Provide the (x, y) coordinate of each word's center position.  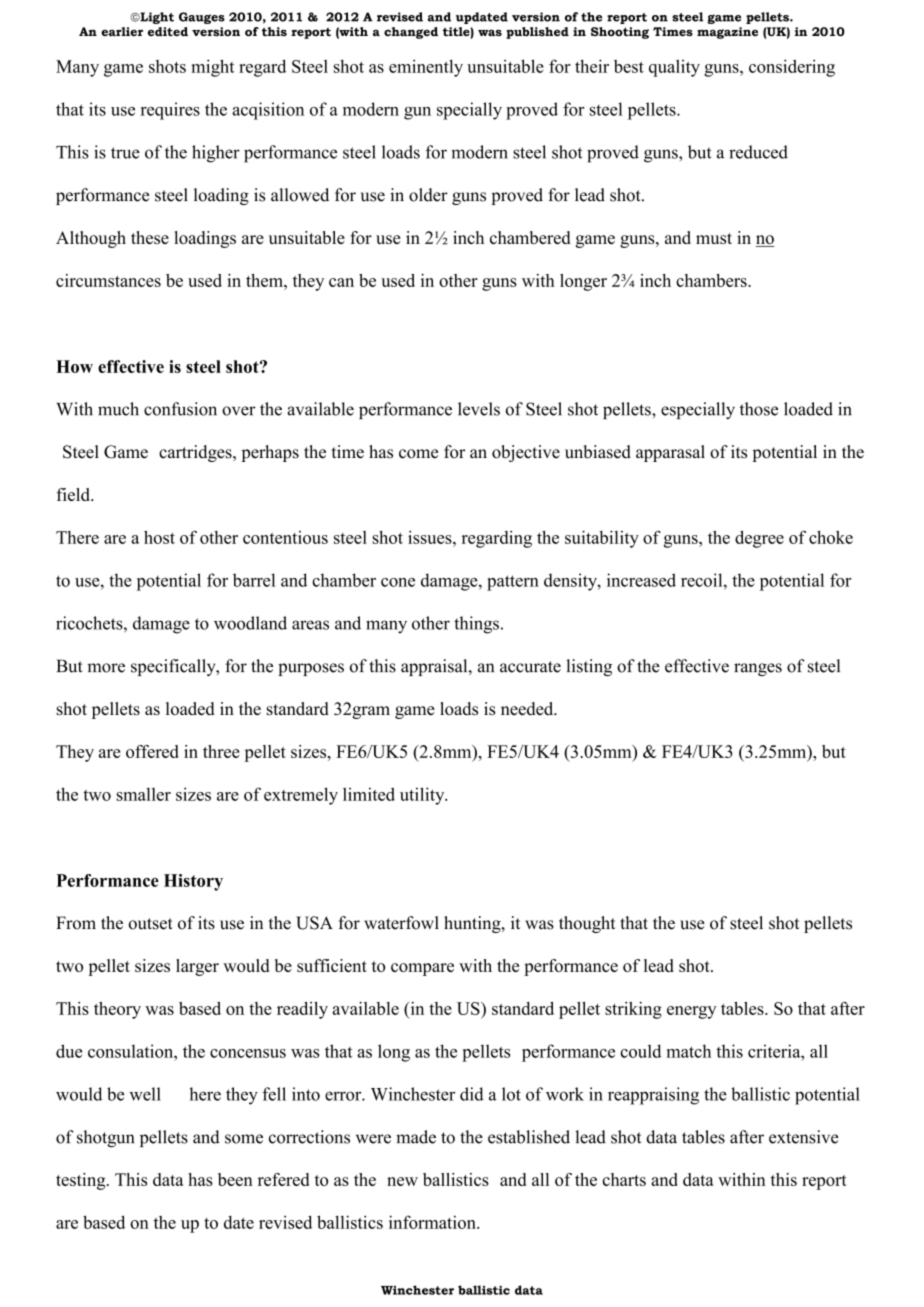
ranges (758, 669)
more (106, 668)
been (235, 1179)
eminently (426, 68)
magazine (727, 33)
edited (168, 31)
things (476, 625)
